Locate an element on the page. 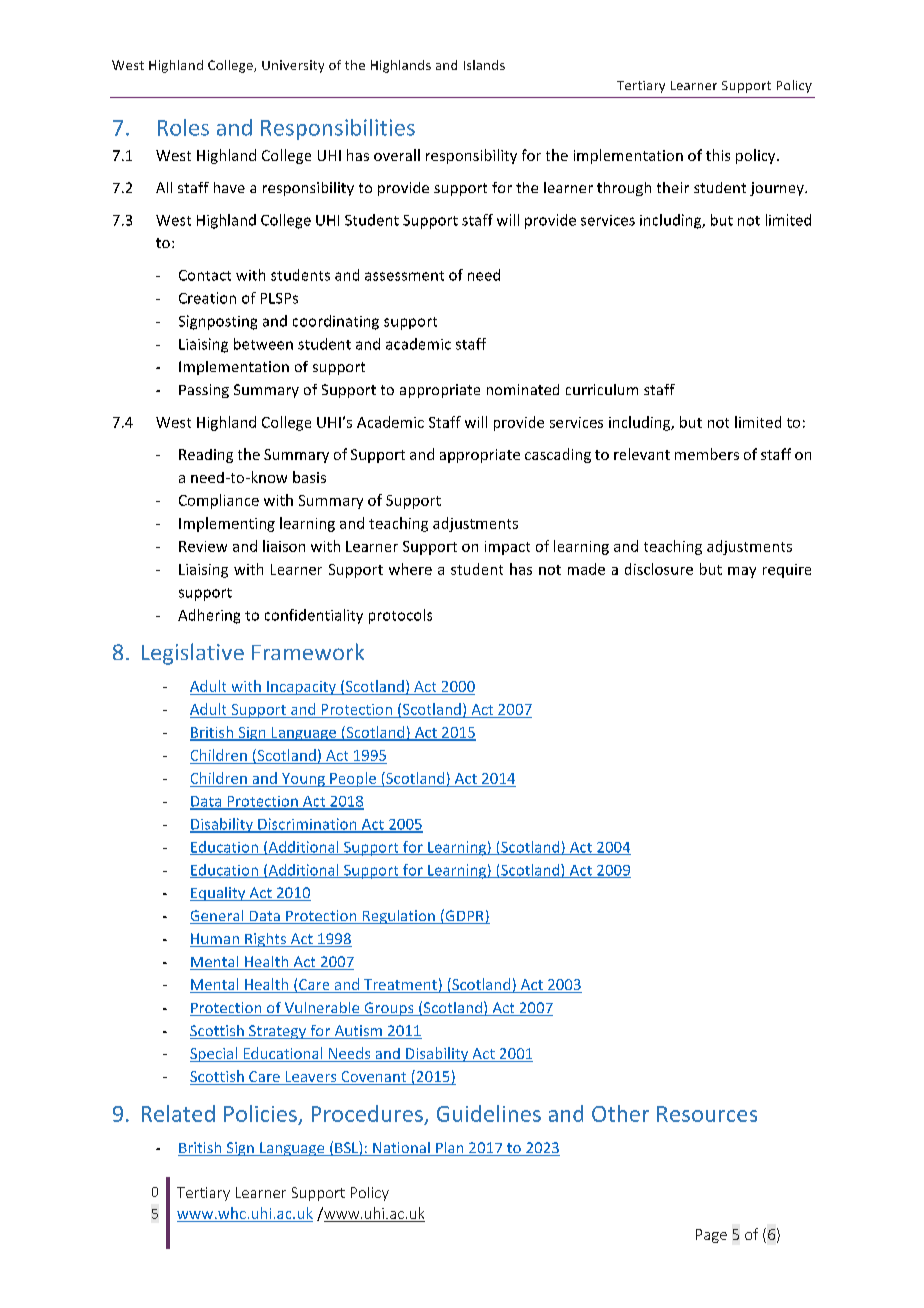 The width and height of the document is (924, 1308). University is located at coordinates (293, 66).
